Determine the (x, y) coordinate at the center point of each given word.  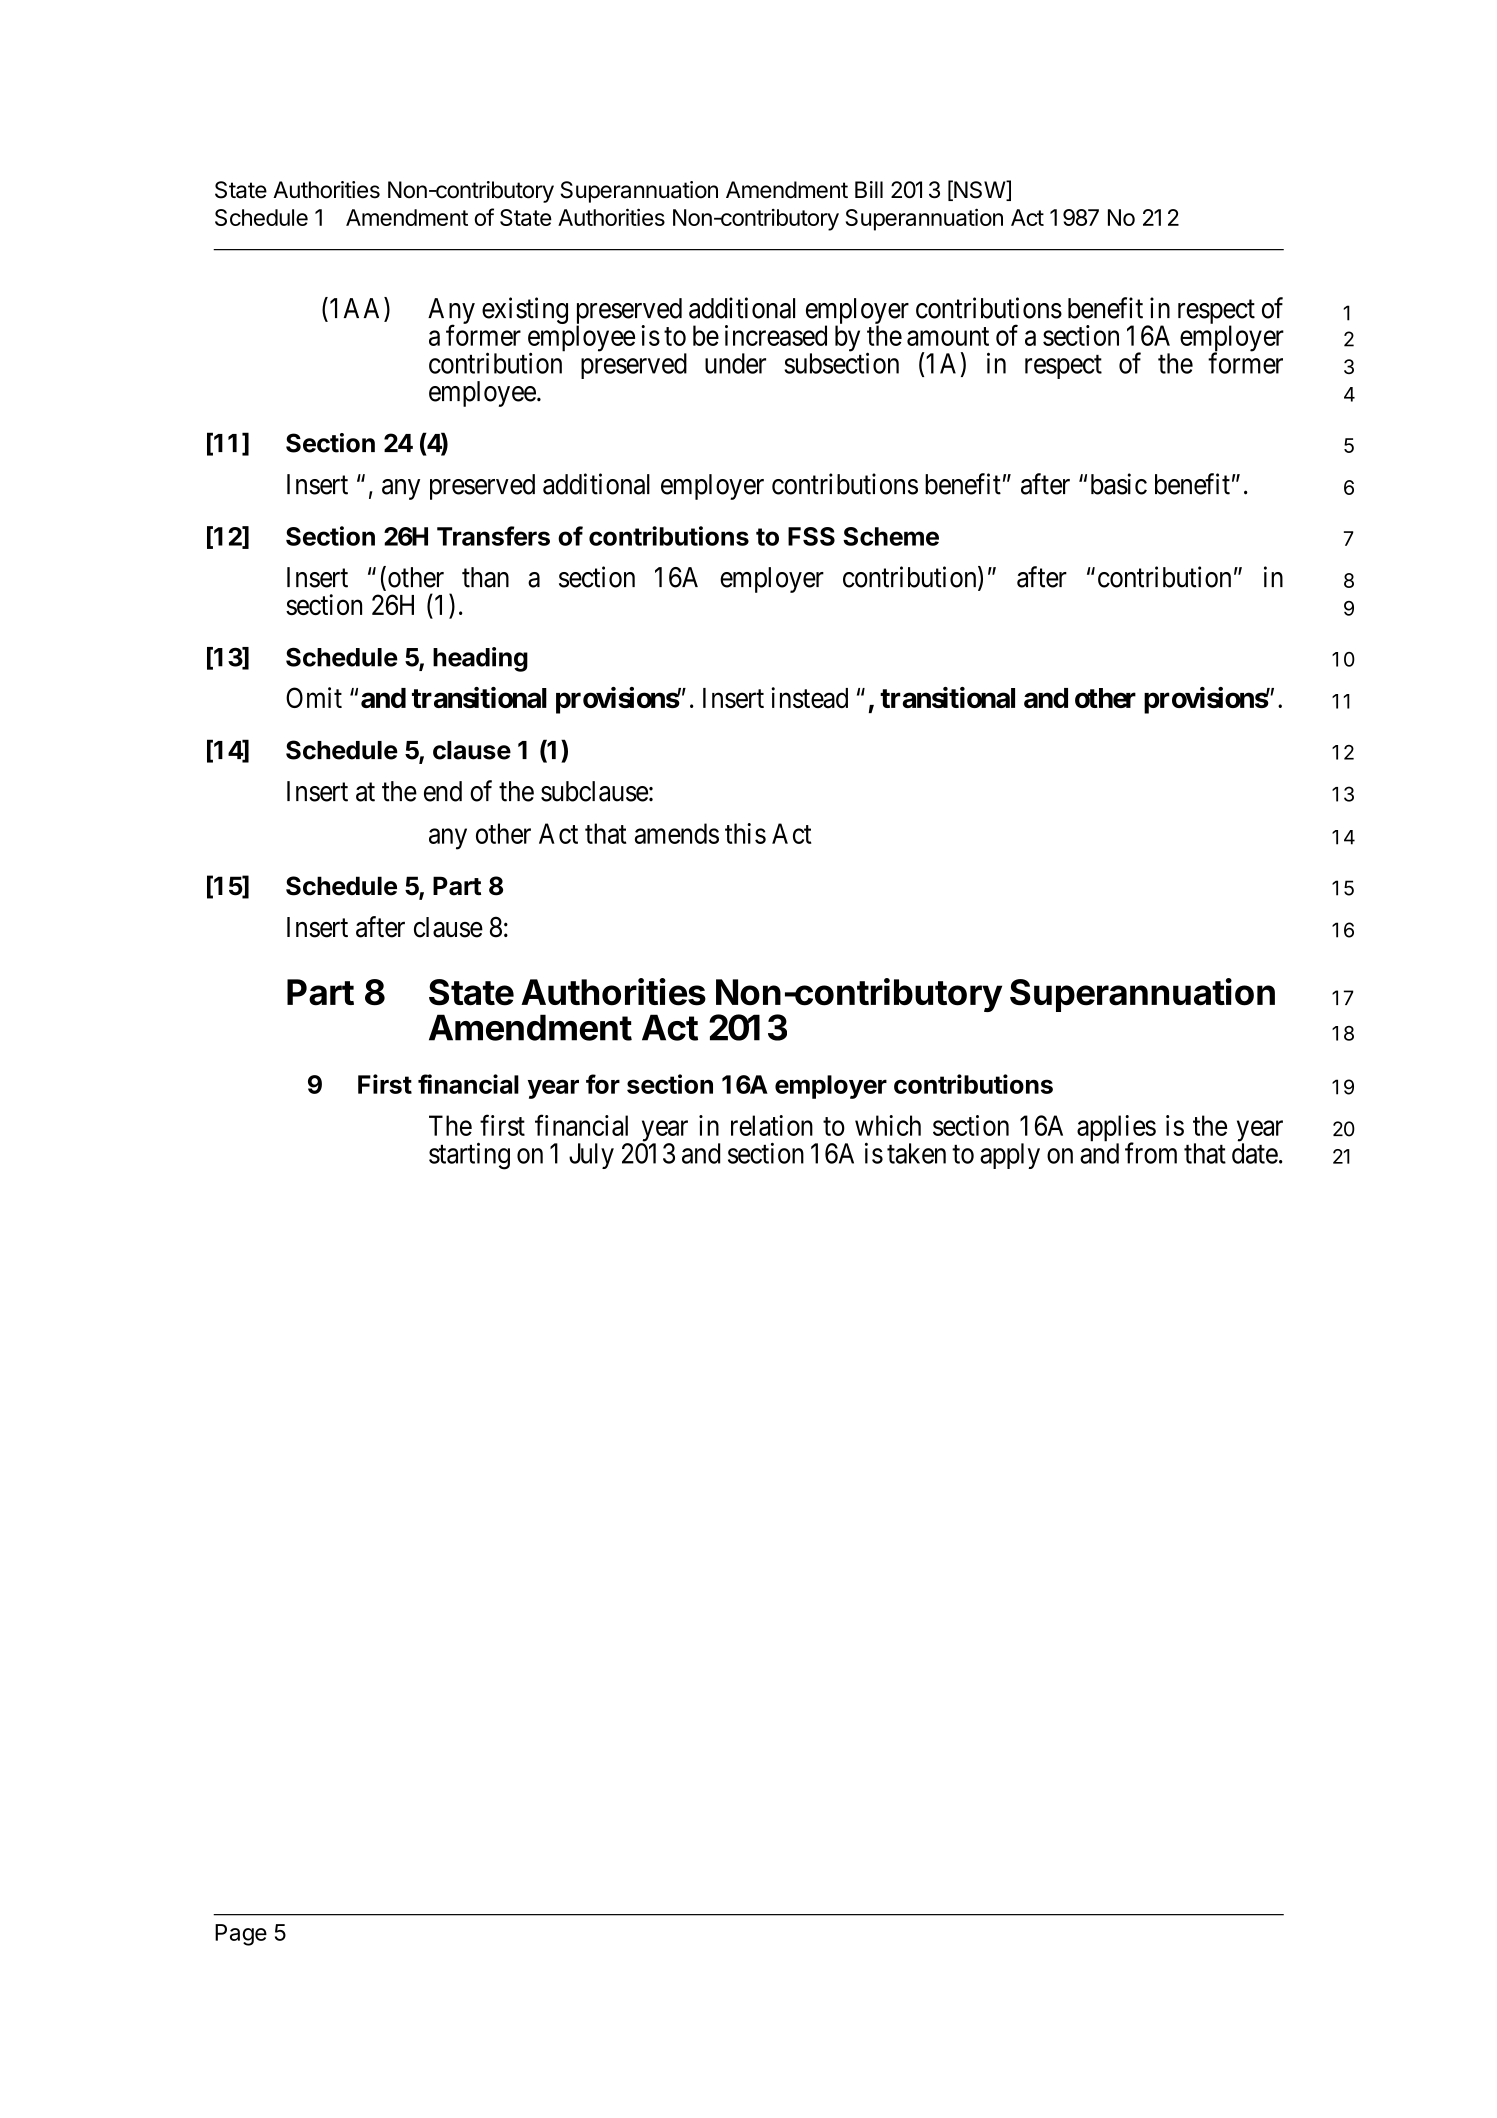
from (1151, 1153)
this (745, 833)
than (485, 577)
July (591, 1156)
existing (525, 310)
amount (948, 336)
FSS (811, 536)
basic (1119, 484)
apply (1010, 1156)
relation (772, 1125)
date (1255, 1153)
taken (916, 1153)
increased (776, 335)
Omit (314, 697)
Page (241, 1935)
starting (469, 1156)
